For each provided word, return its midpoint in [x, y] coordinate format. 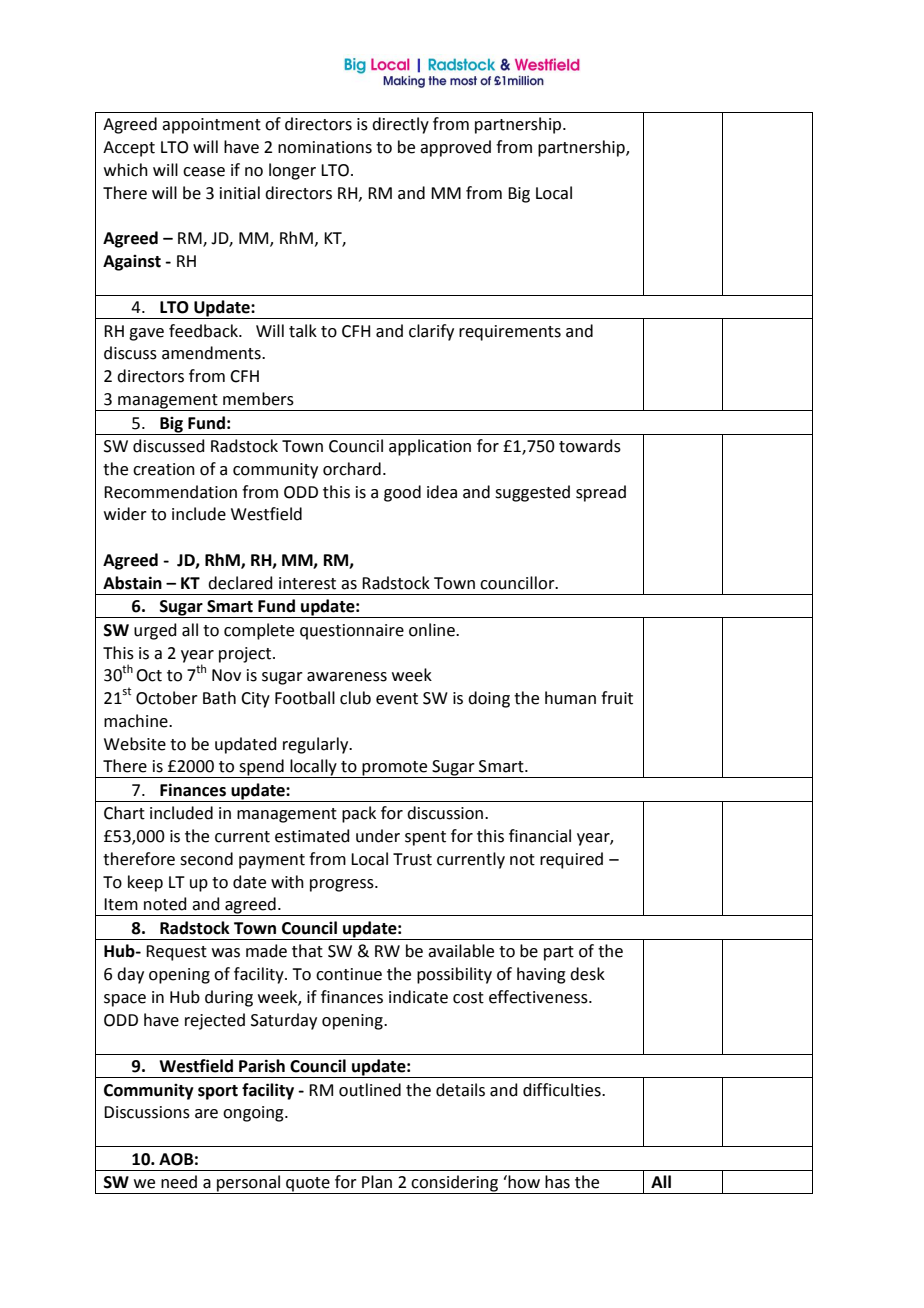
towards [590, 446]
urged [155, 631]
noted [165, 904]
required [571, 860]
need [179, 1182]
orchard [352, 469]
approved [455, 148]
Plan [377, 1182]
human [570, 698]
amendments [212, 353]
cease [204, 172]
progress [343, 885]
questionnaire [352, 632]
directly [400, 125]
